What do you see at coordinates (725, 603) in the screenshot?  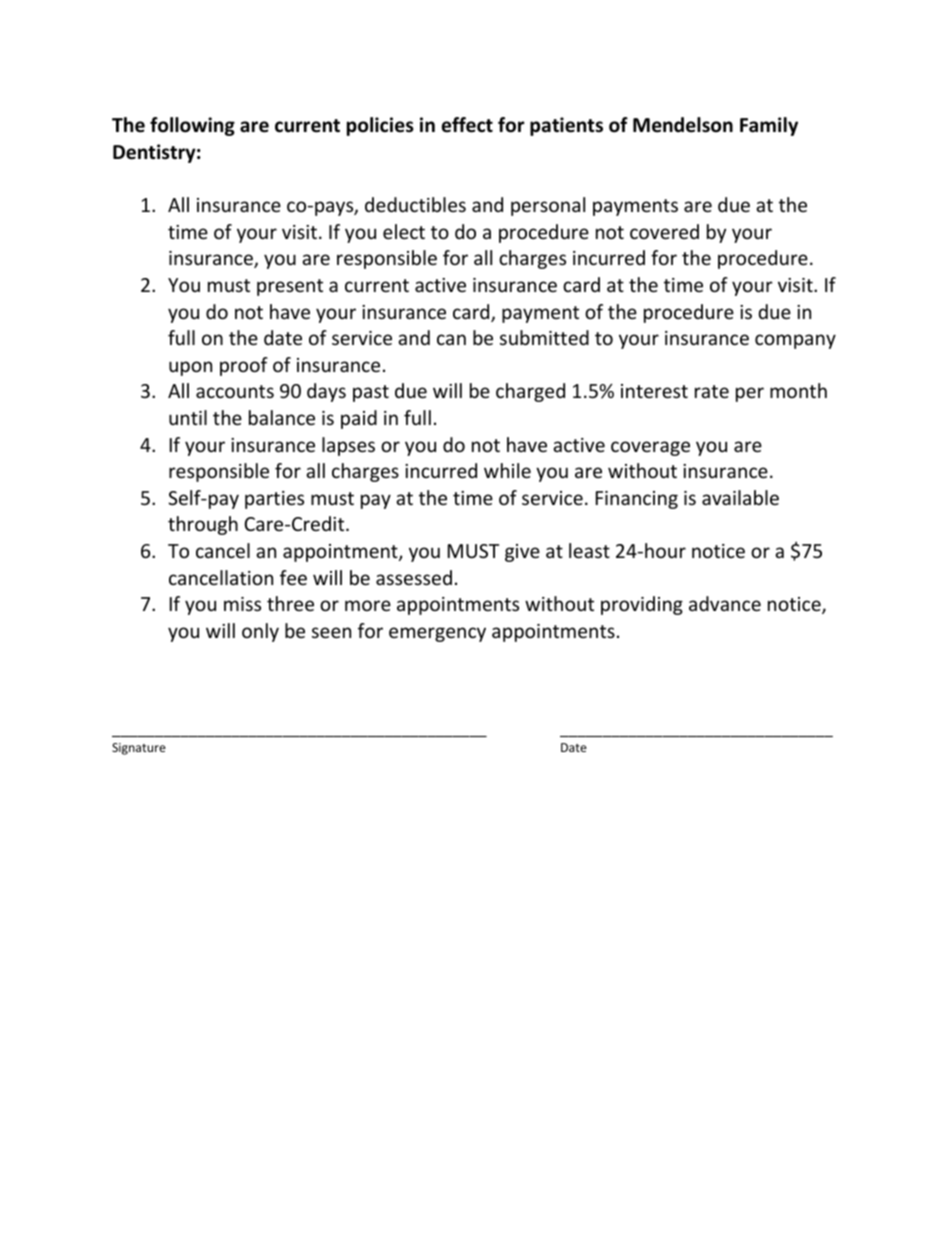 I see `advance` at bounding box center [725, 603].
